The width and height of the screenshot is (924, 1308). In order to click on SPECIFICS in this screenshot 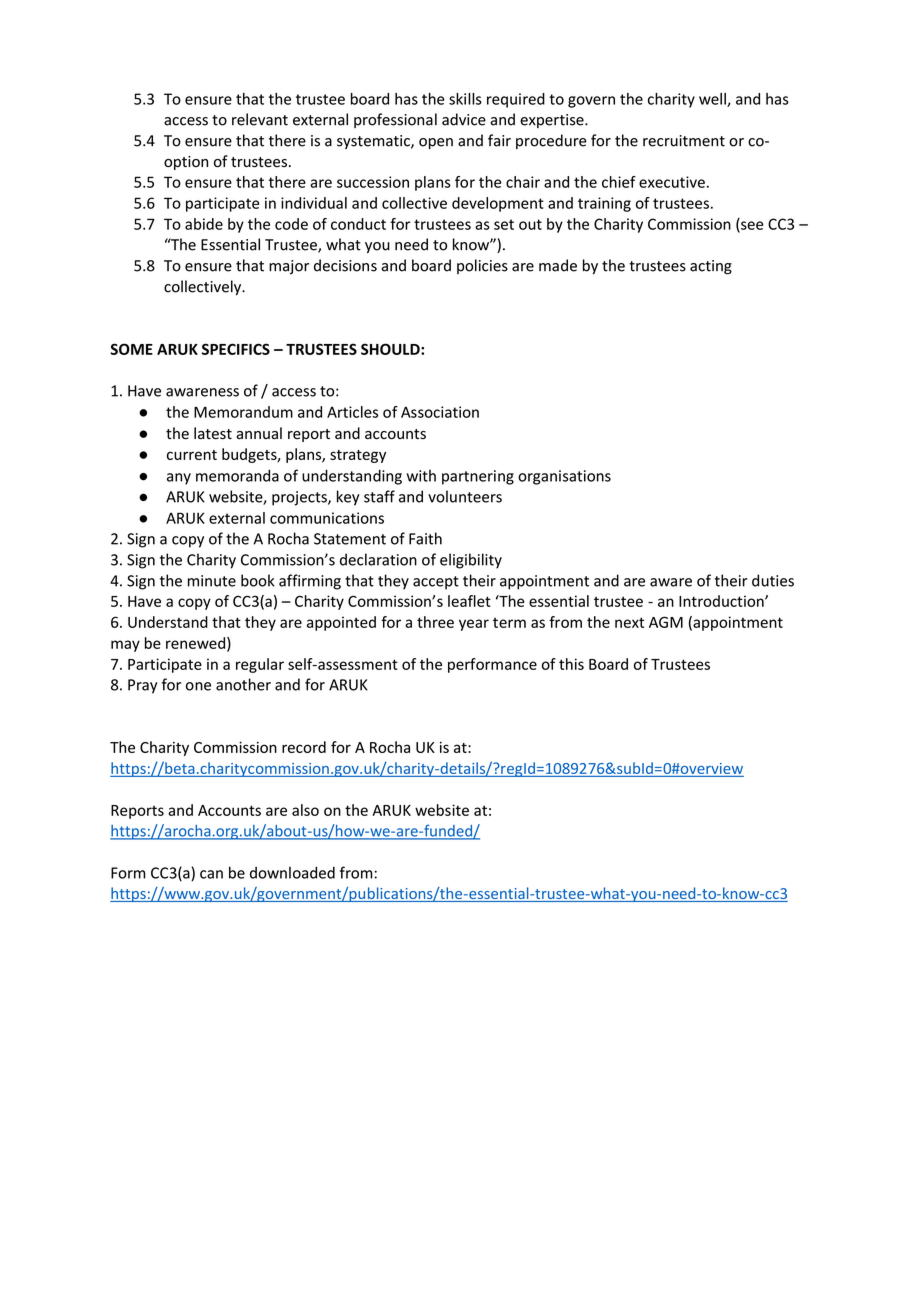, I will do `click(236, 349)`.
